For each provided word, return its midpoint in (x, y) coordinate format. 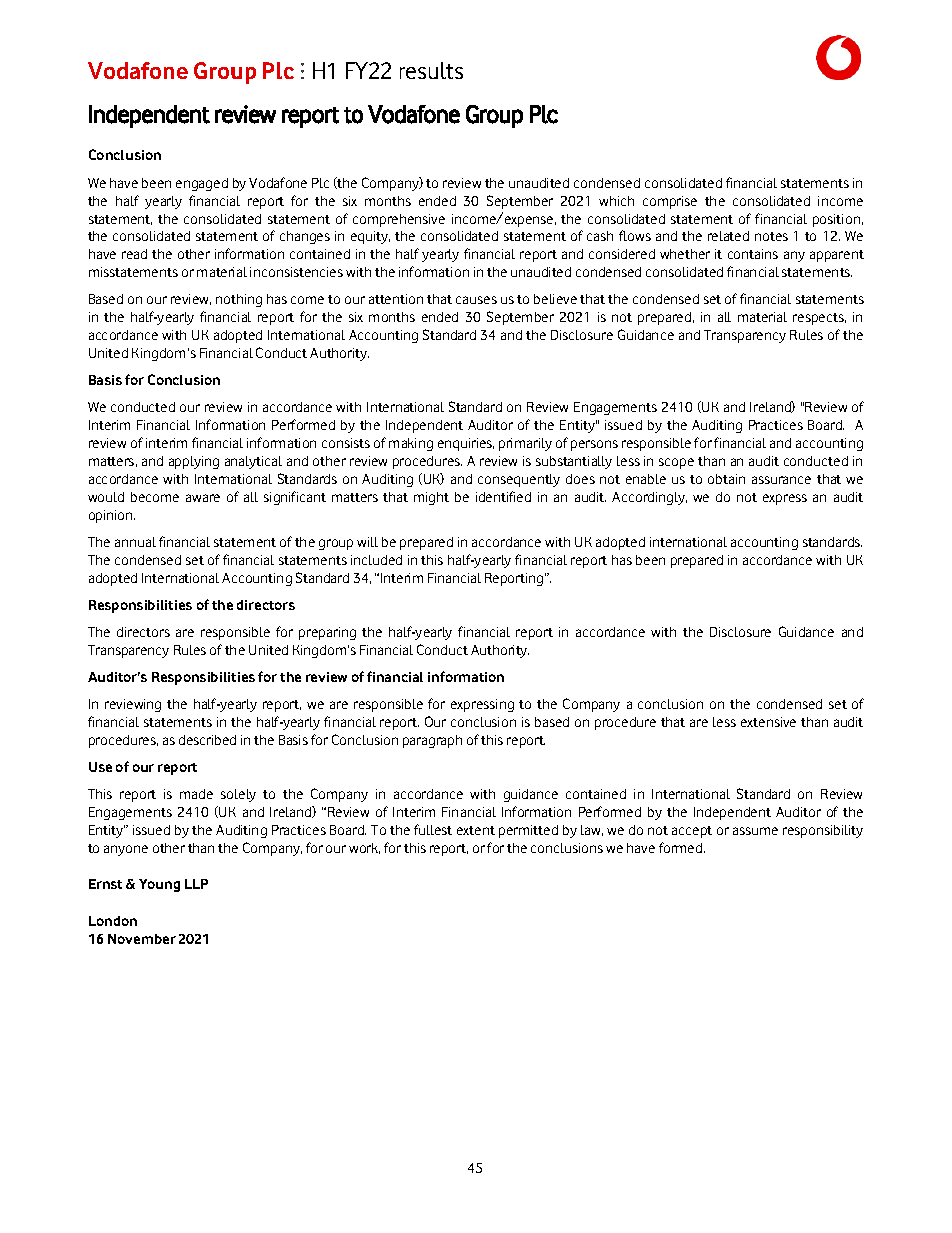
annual (135, 542)
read (134, 254)
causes (476, 300)
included (376, 560)
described (207, 740)
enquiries (466, 444)
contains (753, 254)
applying (194, 462)
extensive (768, 722)
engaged (202, 184)
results (431, 70)
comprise (670, 202)
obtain (726, 479)
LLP (196, 884)
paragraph (432, 741)
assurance (781, 480)
